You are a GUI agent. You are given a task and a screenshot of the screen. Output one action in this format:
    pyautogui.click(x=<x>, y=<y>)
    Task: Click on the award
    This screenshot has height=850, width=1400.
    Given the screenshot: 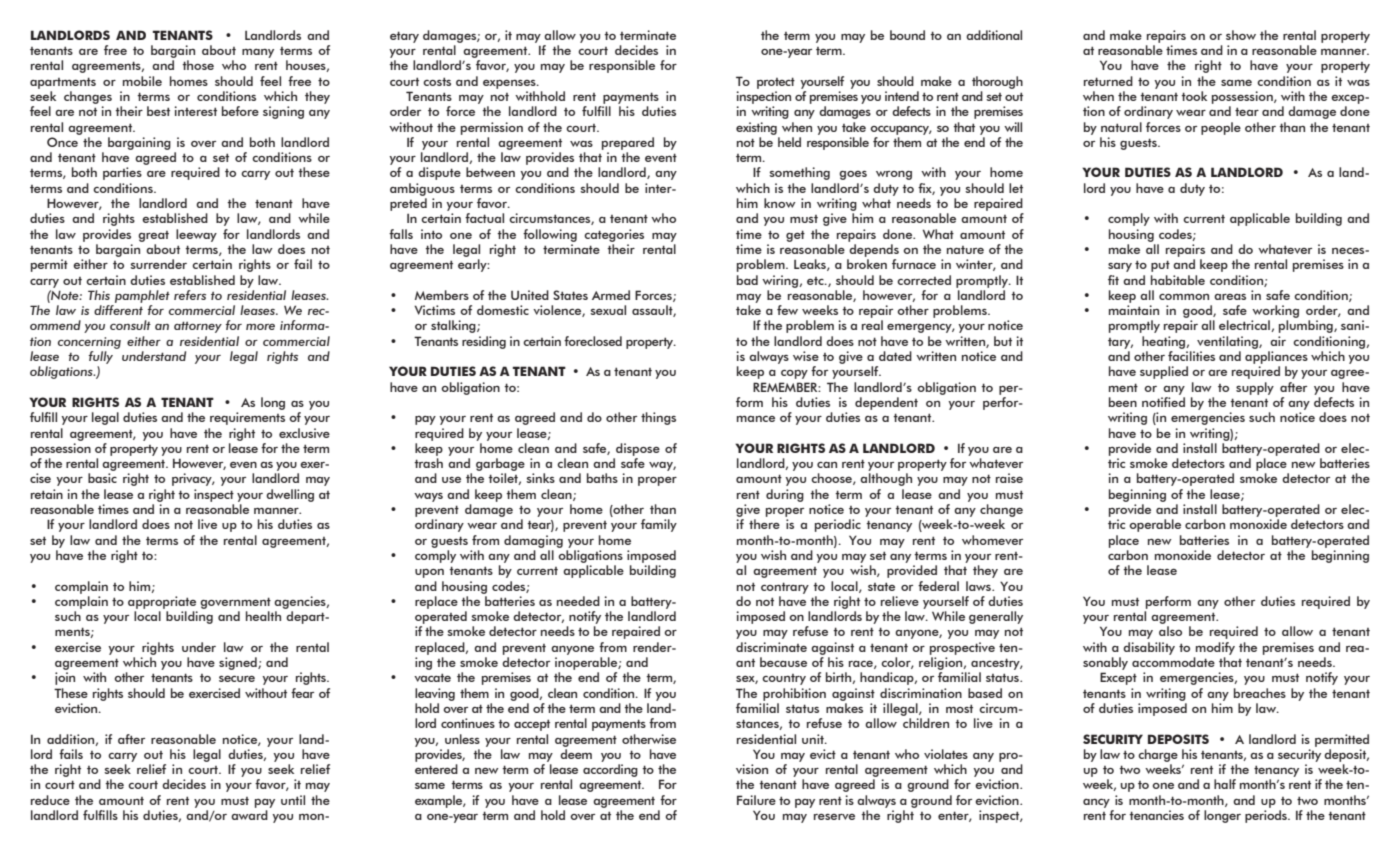 What is the action you would take?
    pyautogui.click(x=249, y=815)
